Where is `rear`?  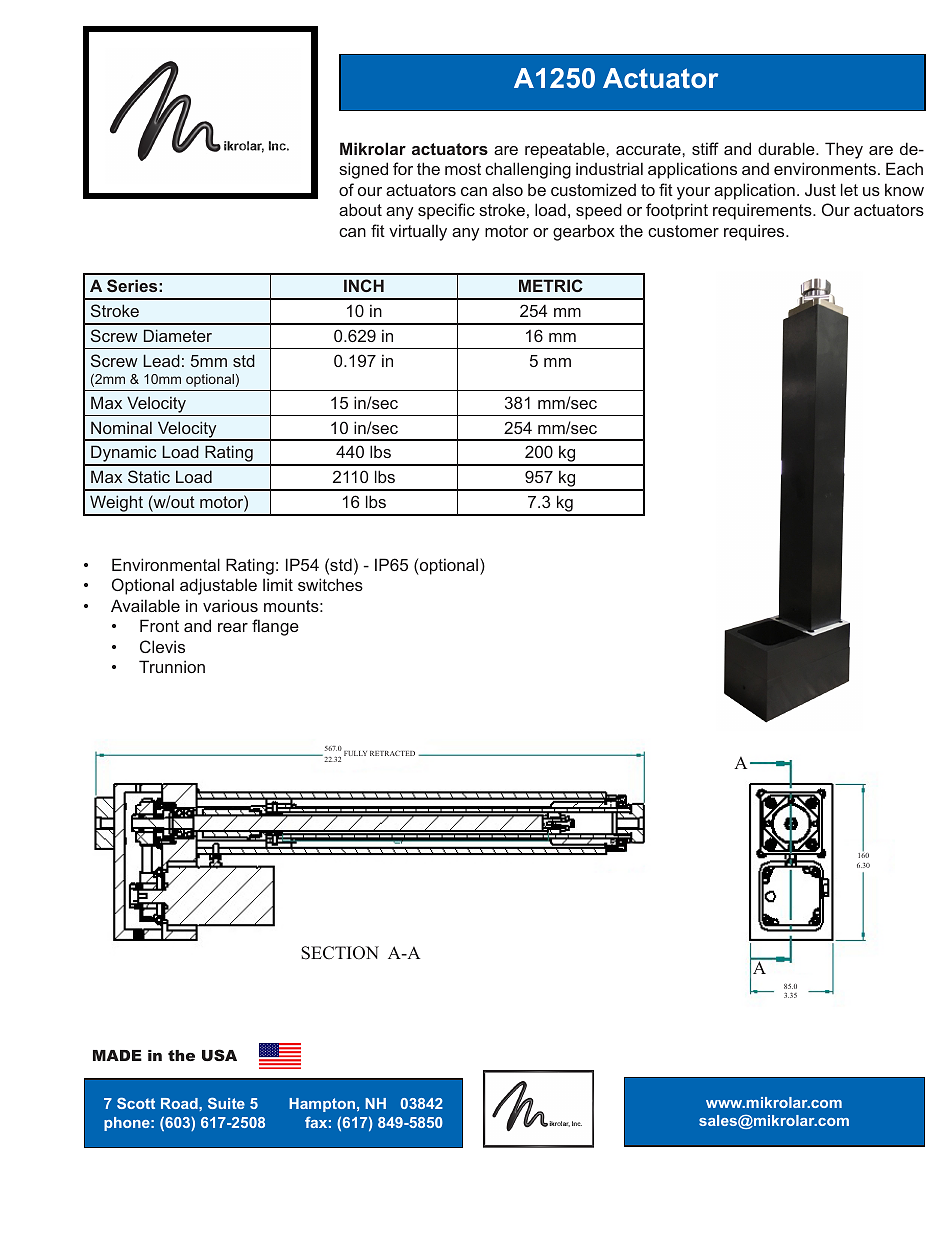 rear is located at coordinates (233, 627).
